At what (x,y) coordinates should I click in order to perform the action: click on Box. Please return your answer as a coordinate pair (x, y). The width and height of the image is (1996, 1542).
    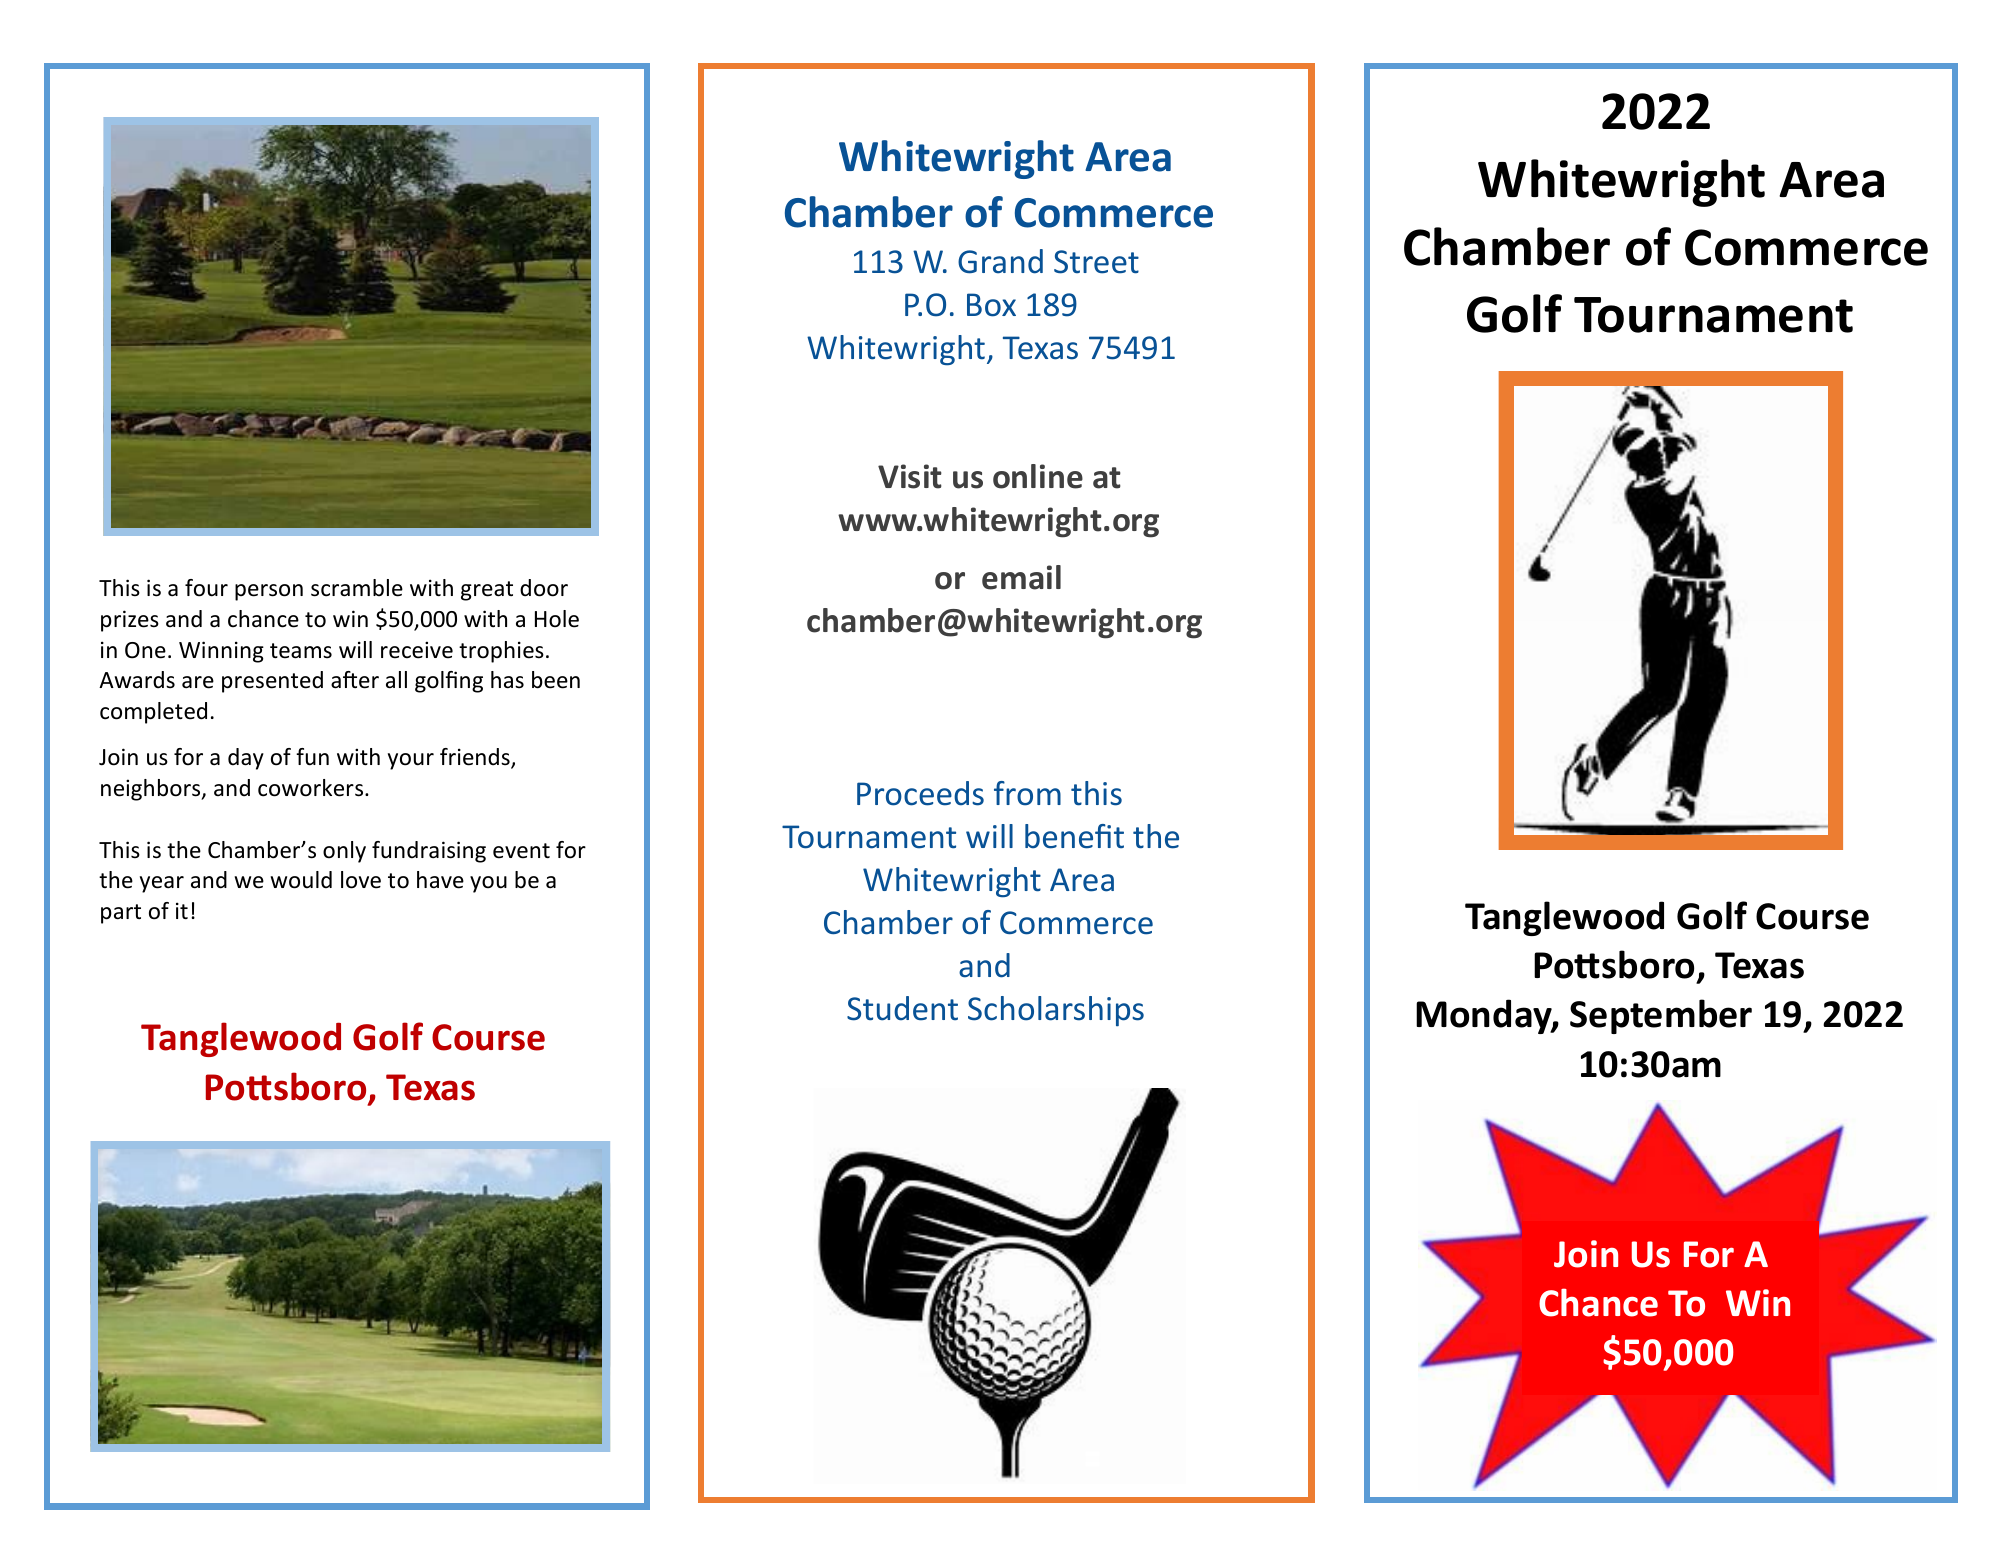
    Looking at the image, I should click on (991, 305).
